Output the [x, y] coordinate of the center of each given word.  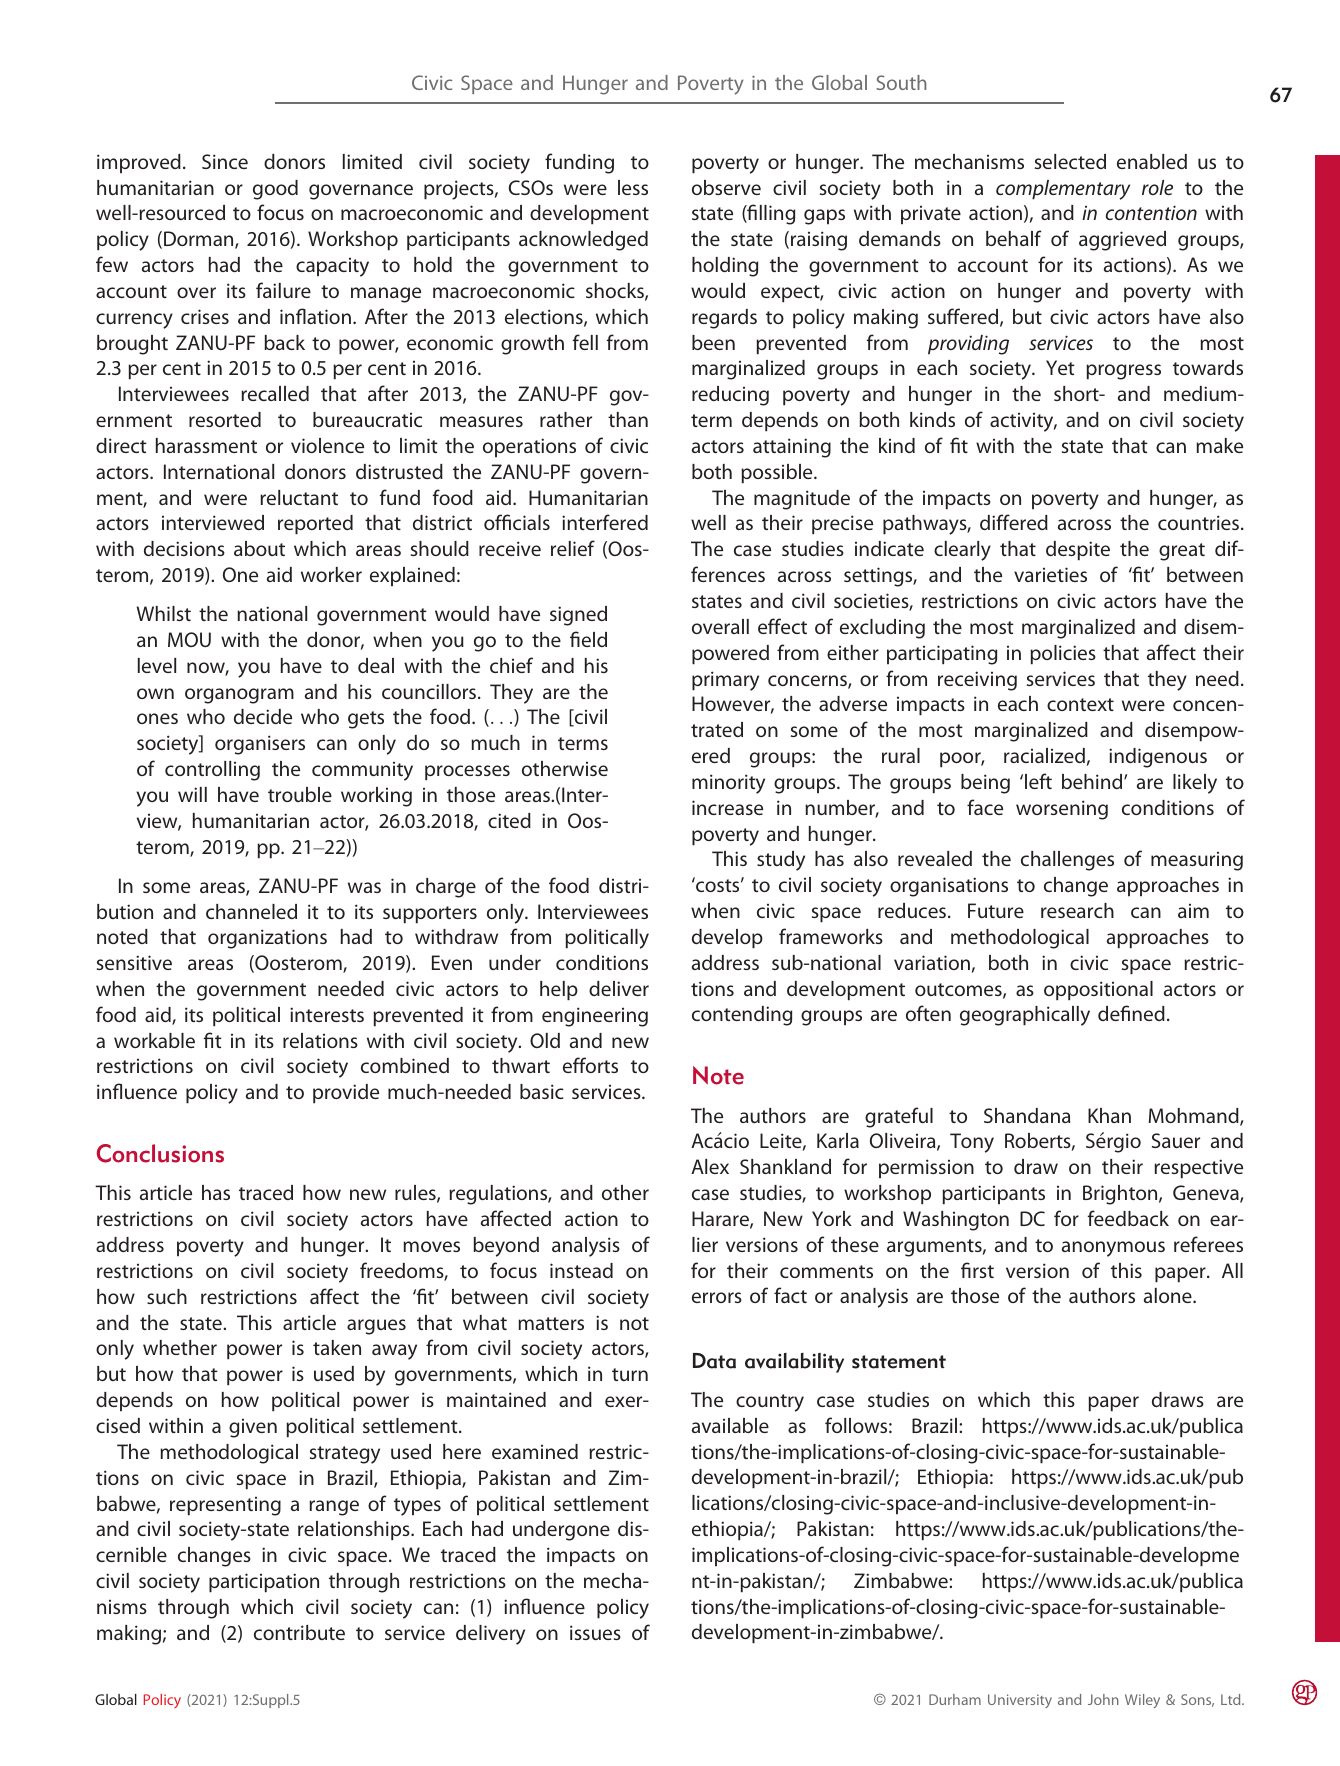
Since [225, 161]
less [633, 187]
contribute [299, 1632]
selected [1070, 161]
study [781, 861]
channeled [251, 911]
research [1077, 910]
